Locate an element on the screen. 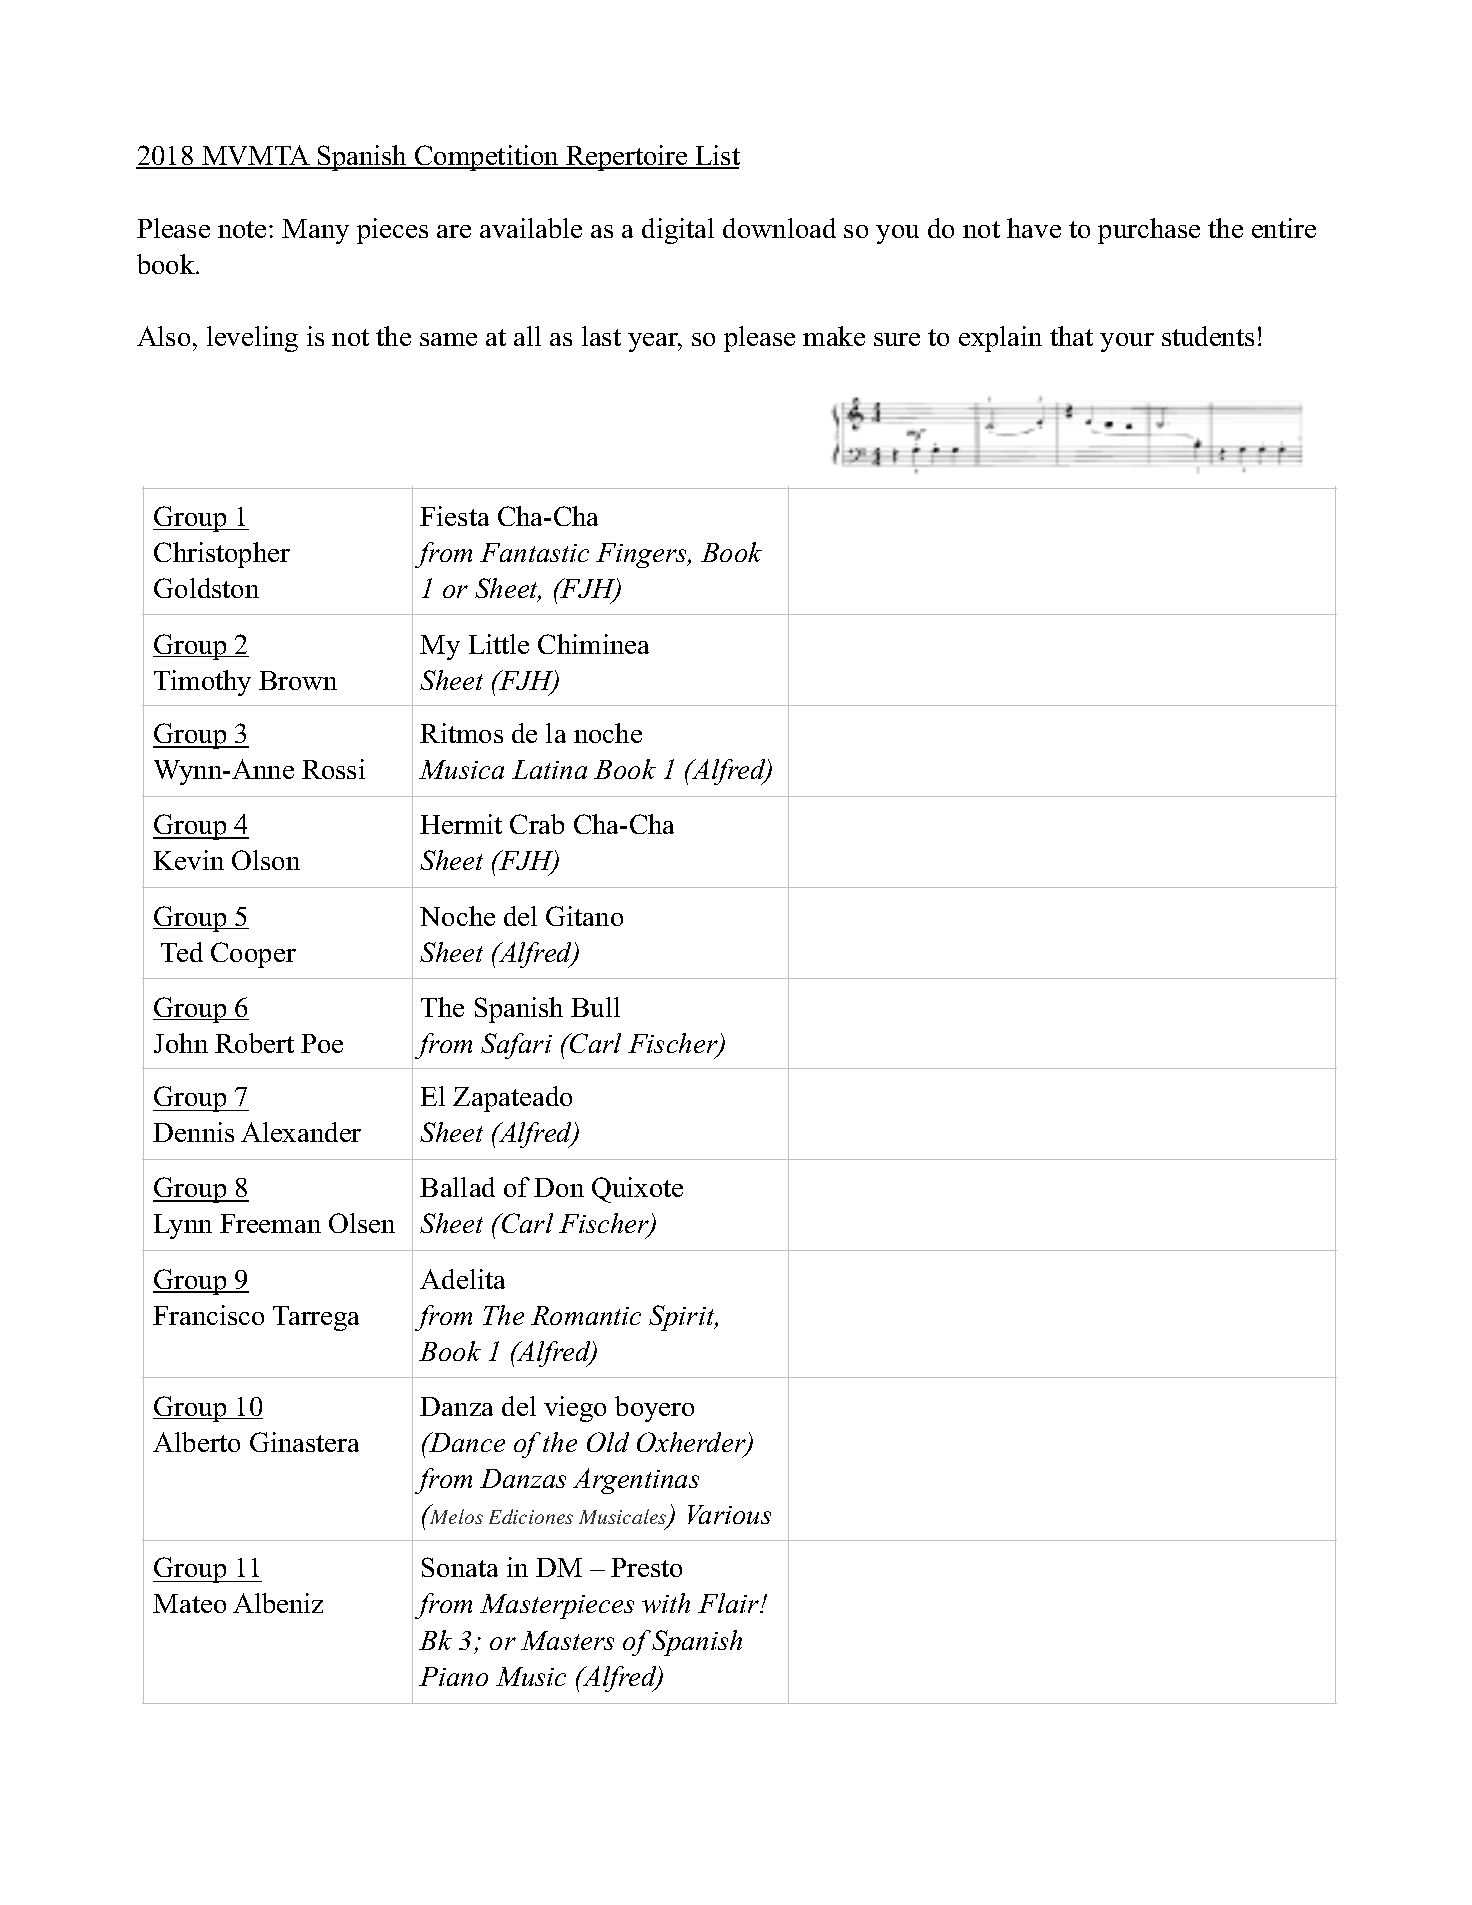  Crab is located at coordinates (537, 824).
